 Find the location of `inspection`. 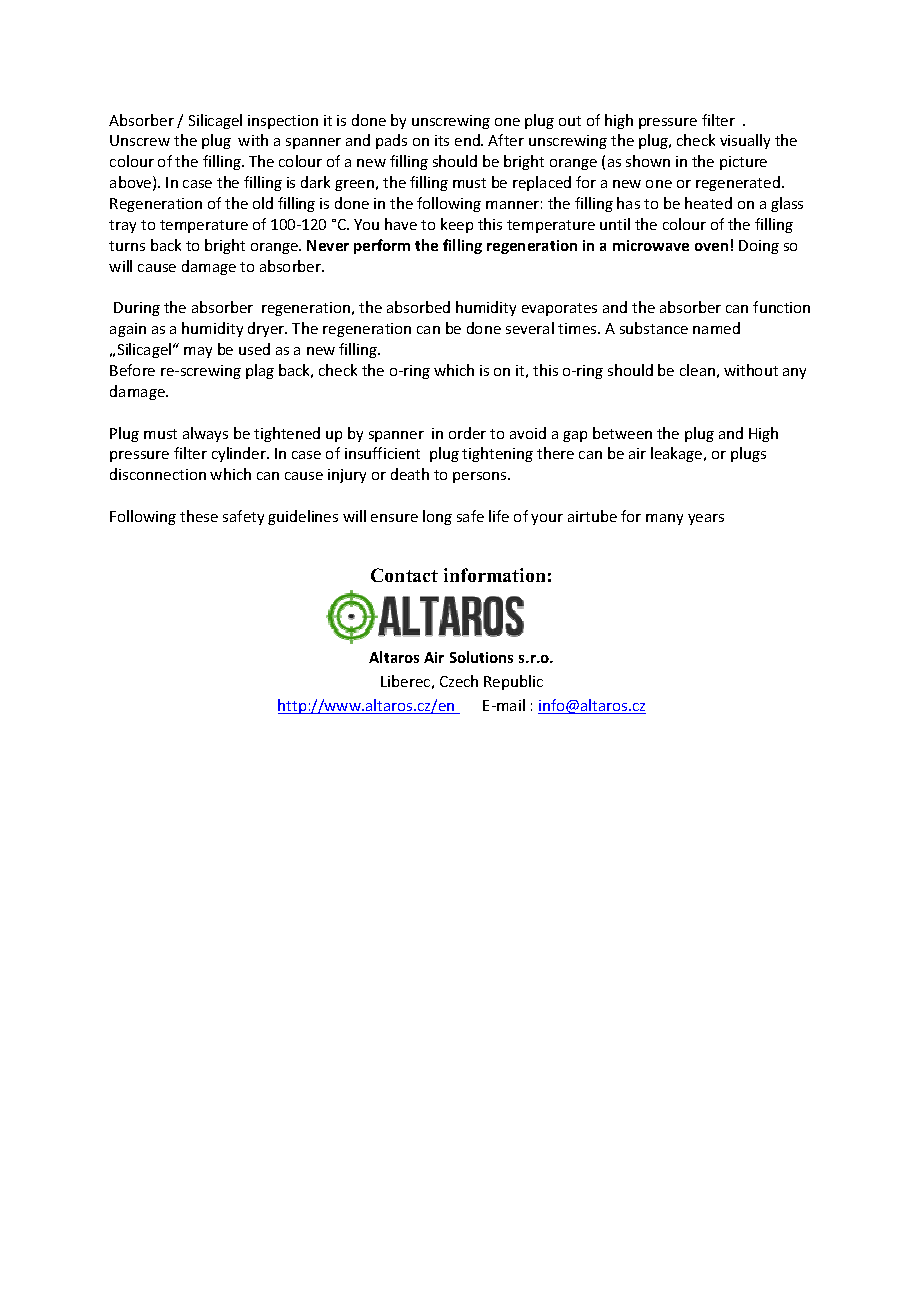

inspection is located at coordinates (283, 122).
